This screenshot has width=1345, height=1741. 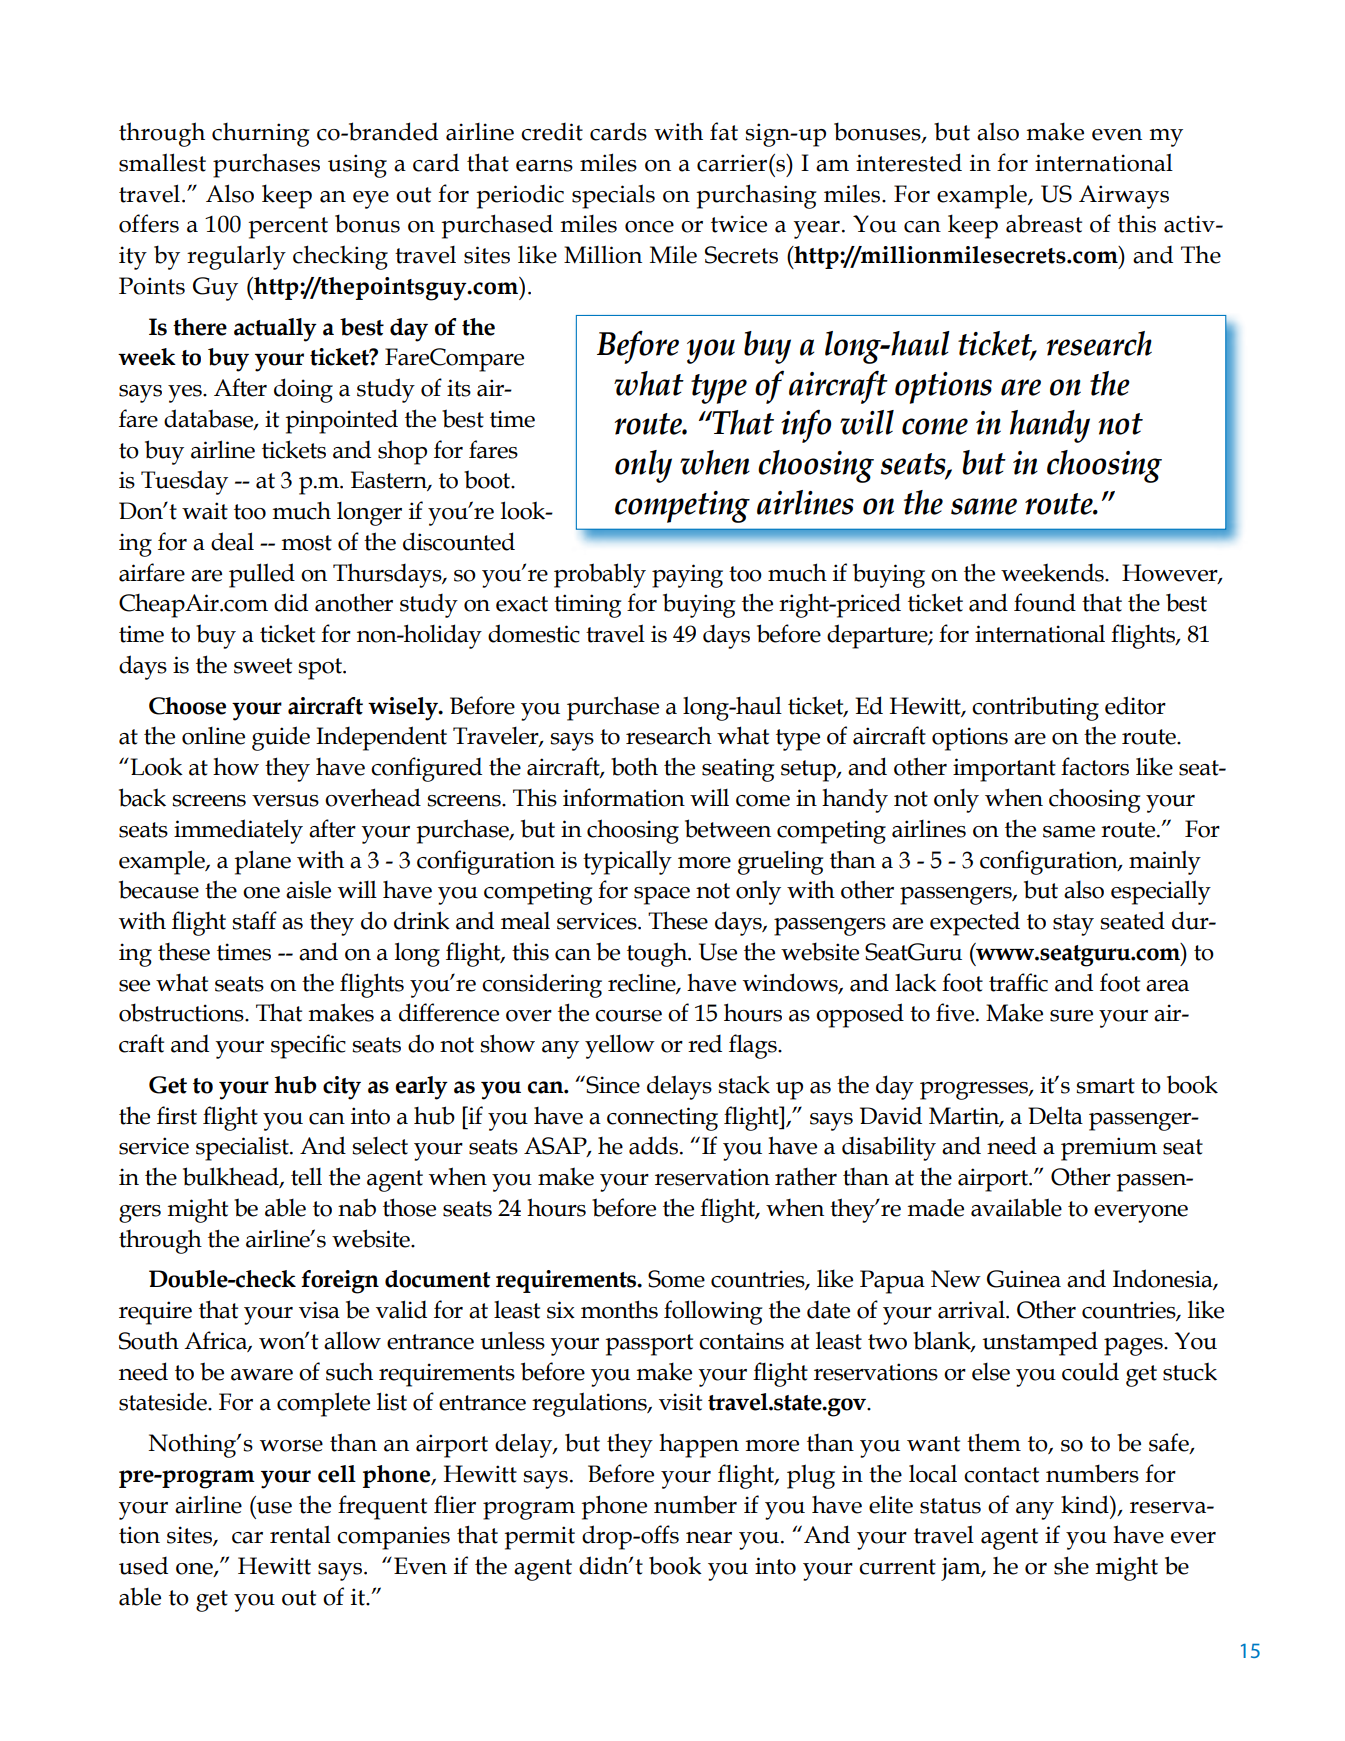 What do you see at coordinates (260, 135) in the screenshot?
I see `churning` at bounding box center [260, 135].
